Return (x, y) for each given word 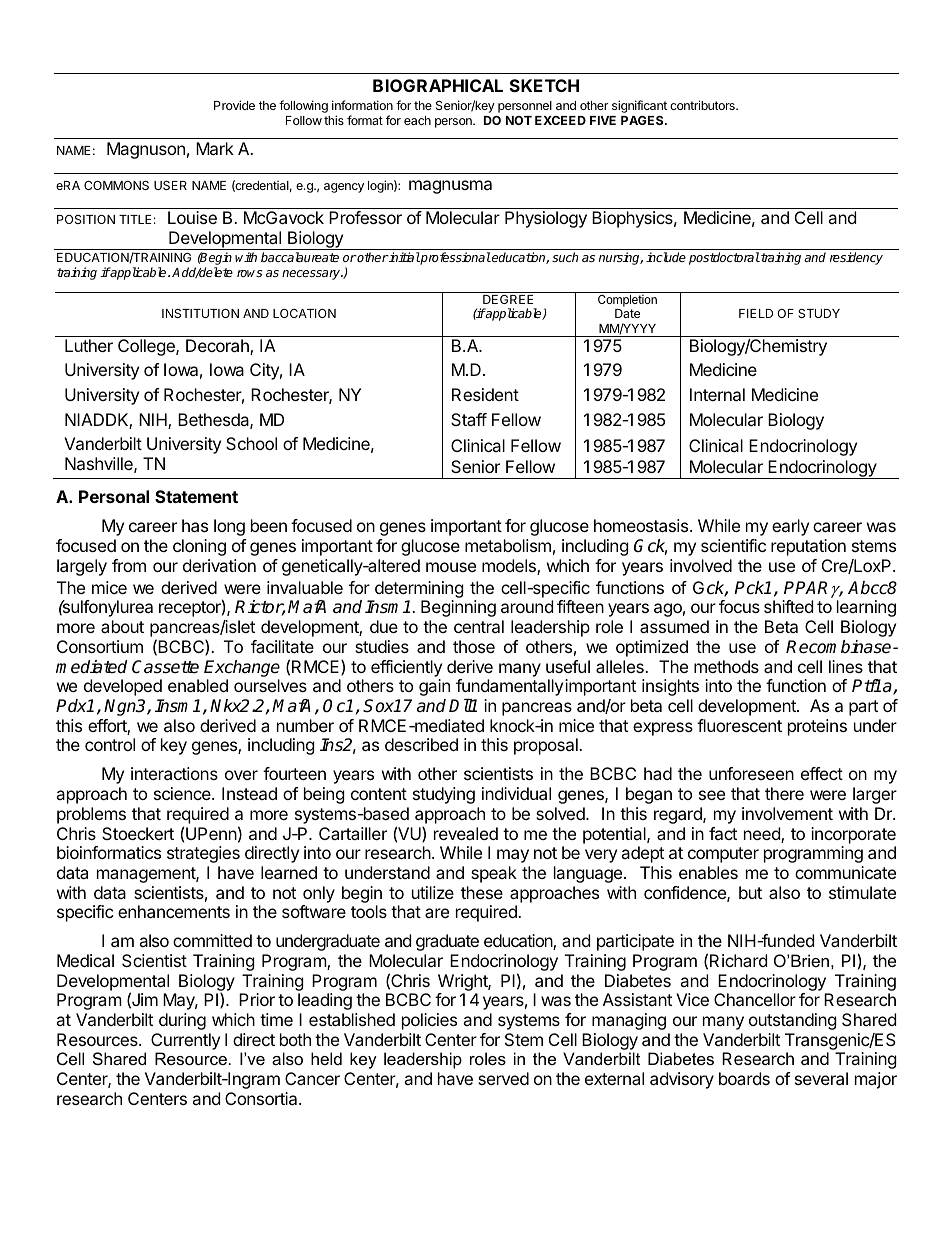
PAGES (643, 120)
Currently (185, 1041)
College (147, 347)
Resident (485, 394)
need (763, 835)
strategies (203, 854)
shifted (788, 606)
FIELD (756, 313)
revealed (466, 833)
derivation (219, 565)
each (417, 120)
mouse (451, 567)
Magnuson (146, 150)
